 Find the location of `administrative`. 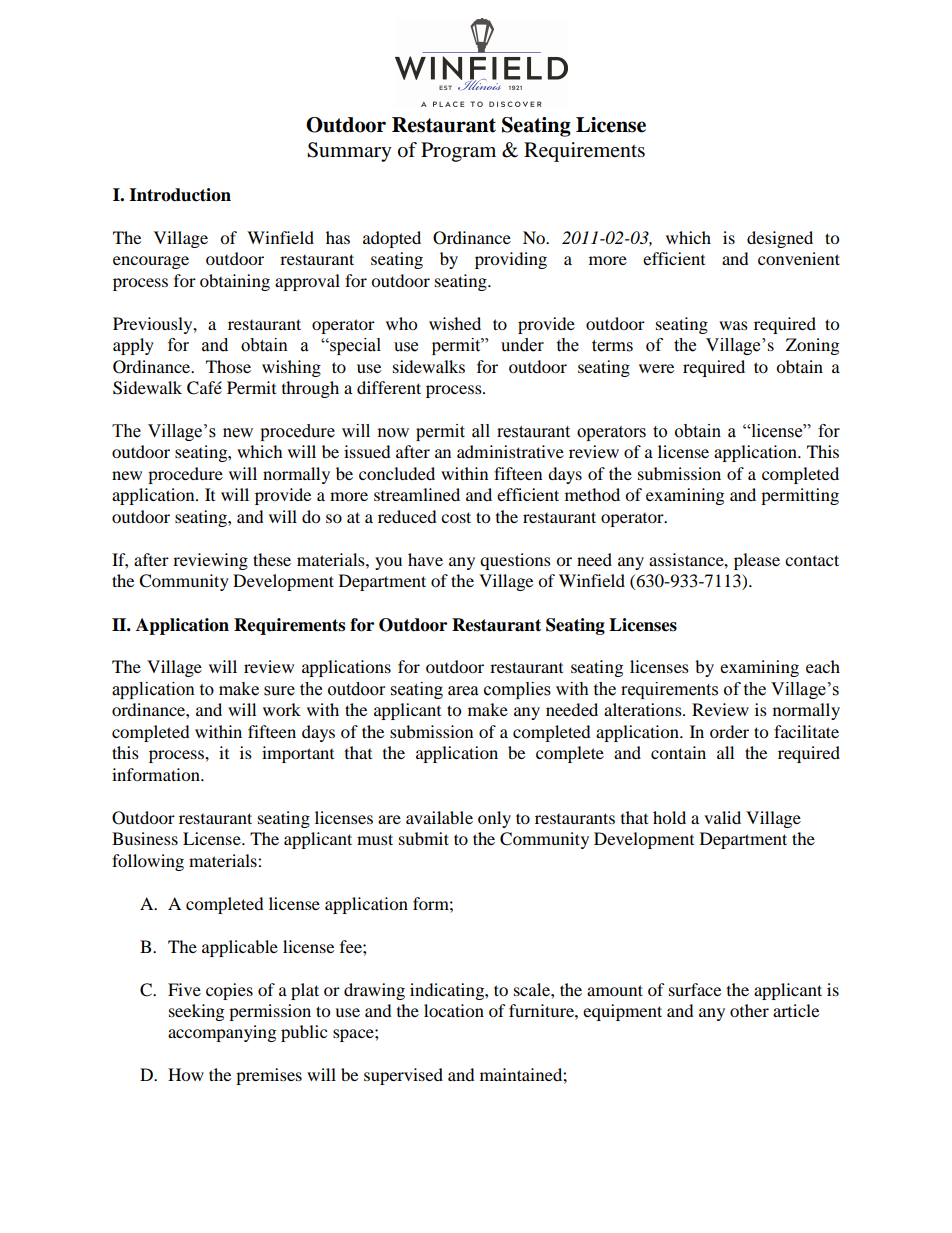

administrative is located at coordinates (510, 451).
